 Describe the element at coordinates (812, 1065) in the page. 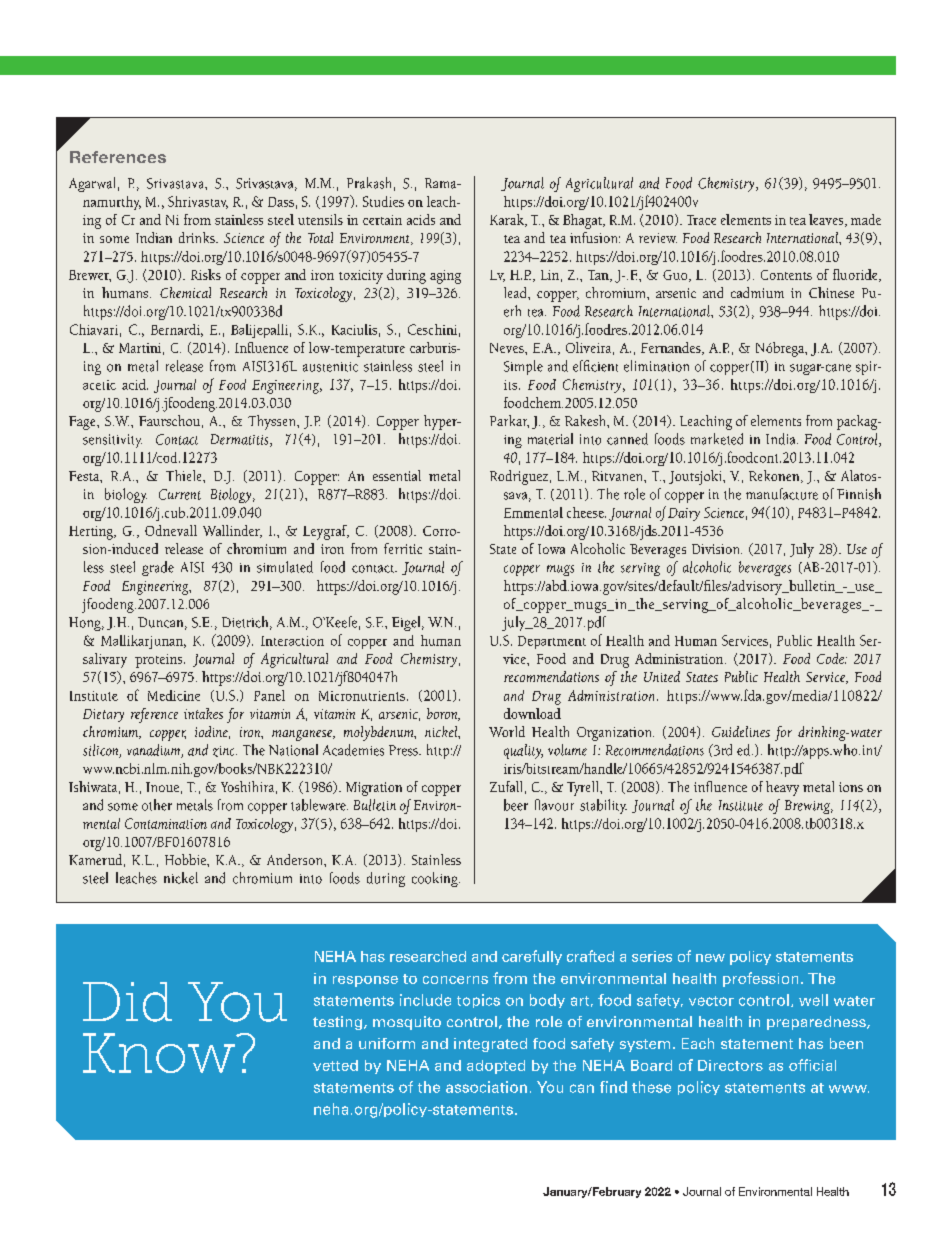

I see `official` at that location.
